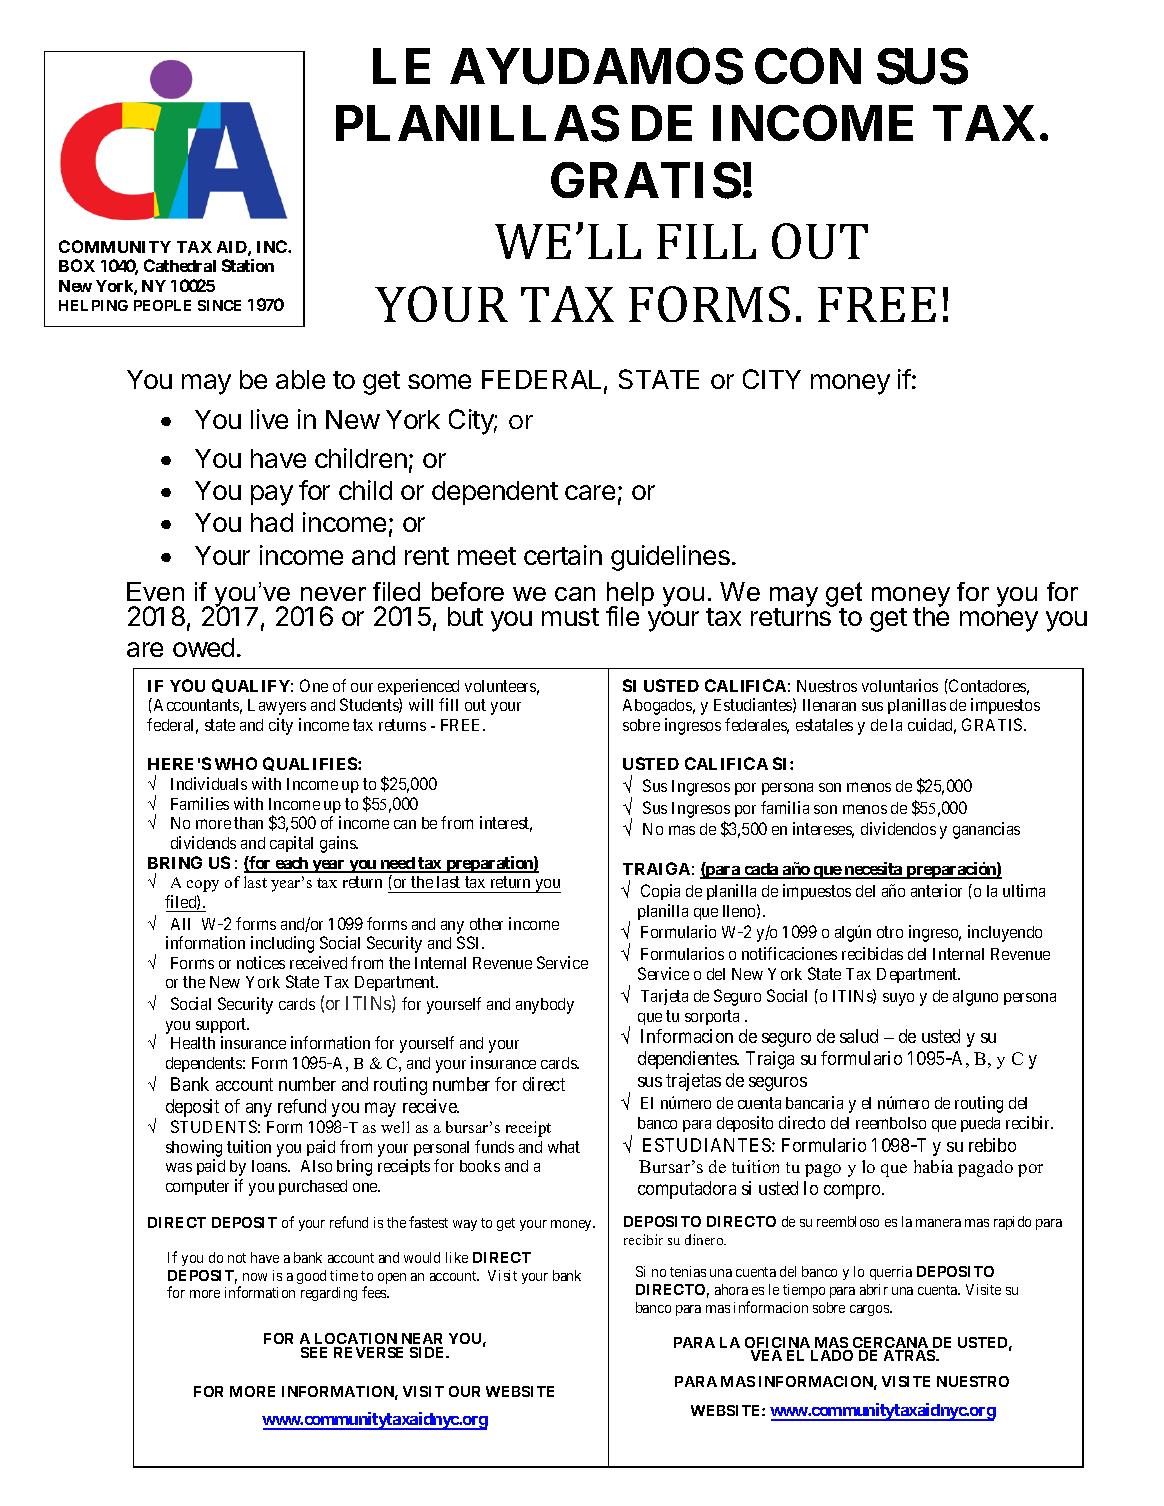 The image size is (1164, 1506). Describe the element at coordinates (590, 492) in the document. I see `care` at that location.
